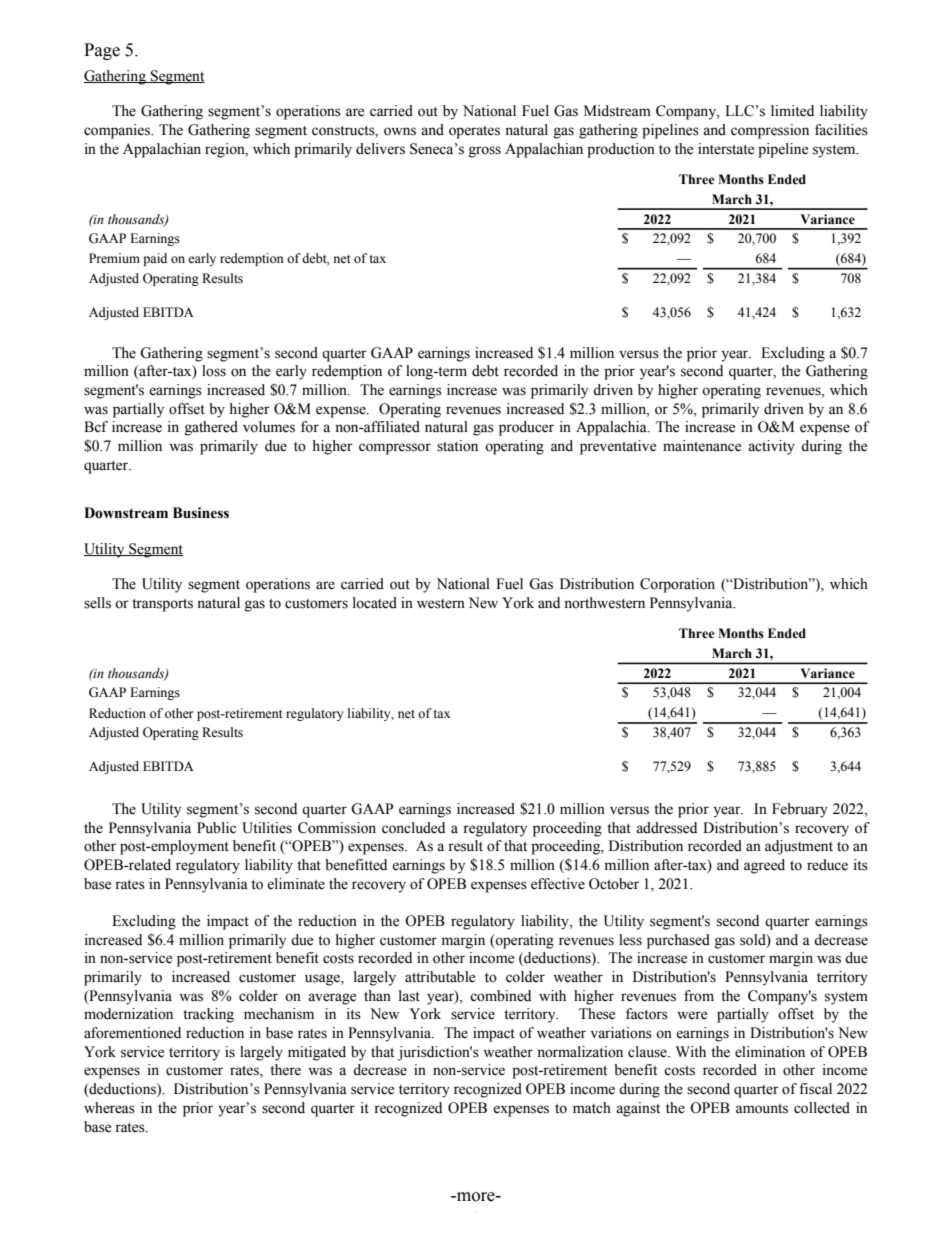 The image size is (952, 1233). I want to click on Page, so click(102, 51).
